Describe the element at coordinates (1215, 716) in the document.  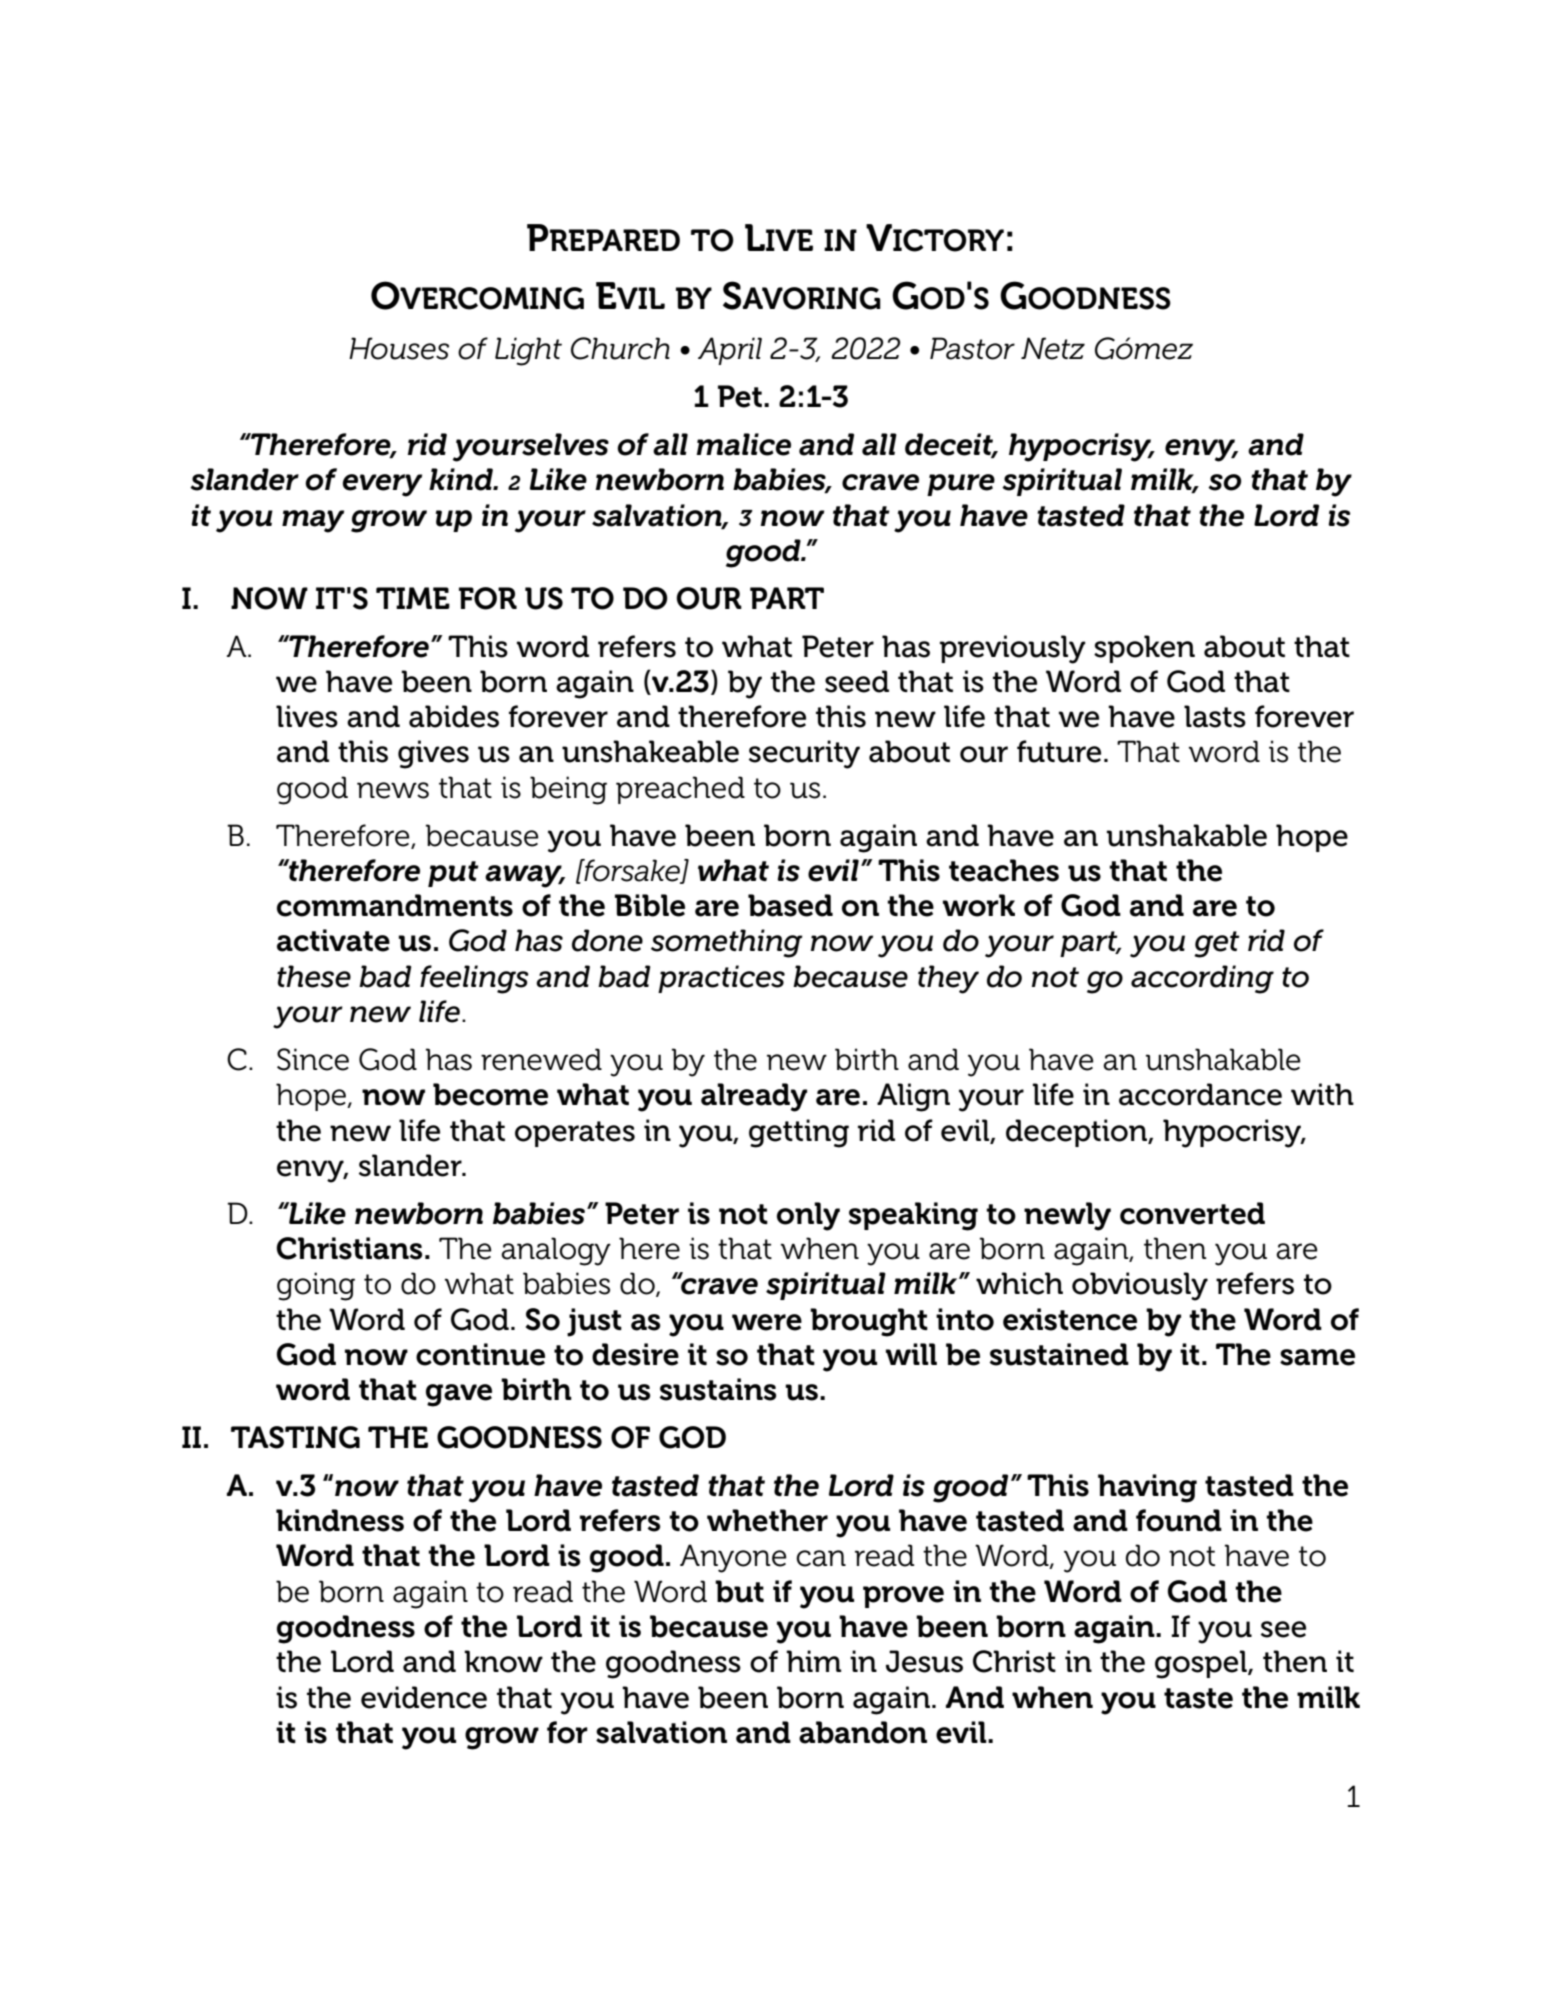
I see `lasts` at that location.
